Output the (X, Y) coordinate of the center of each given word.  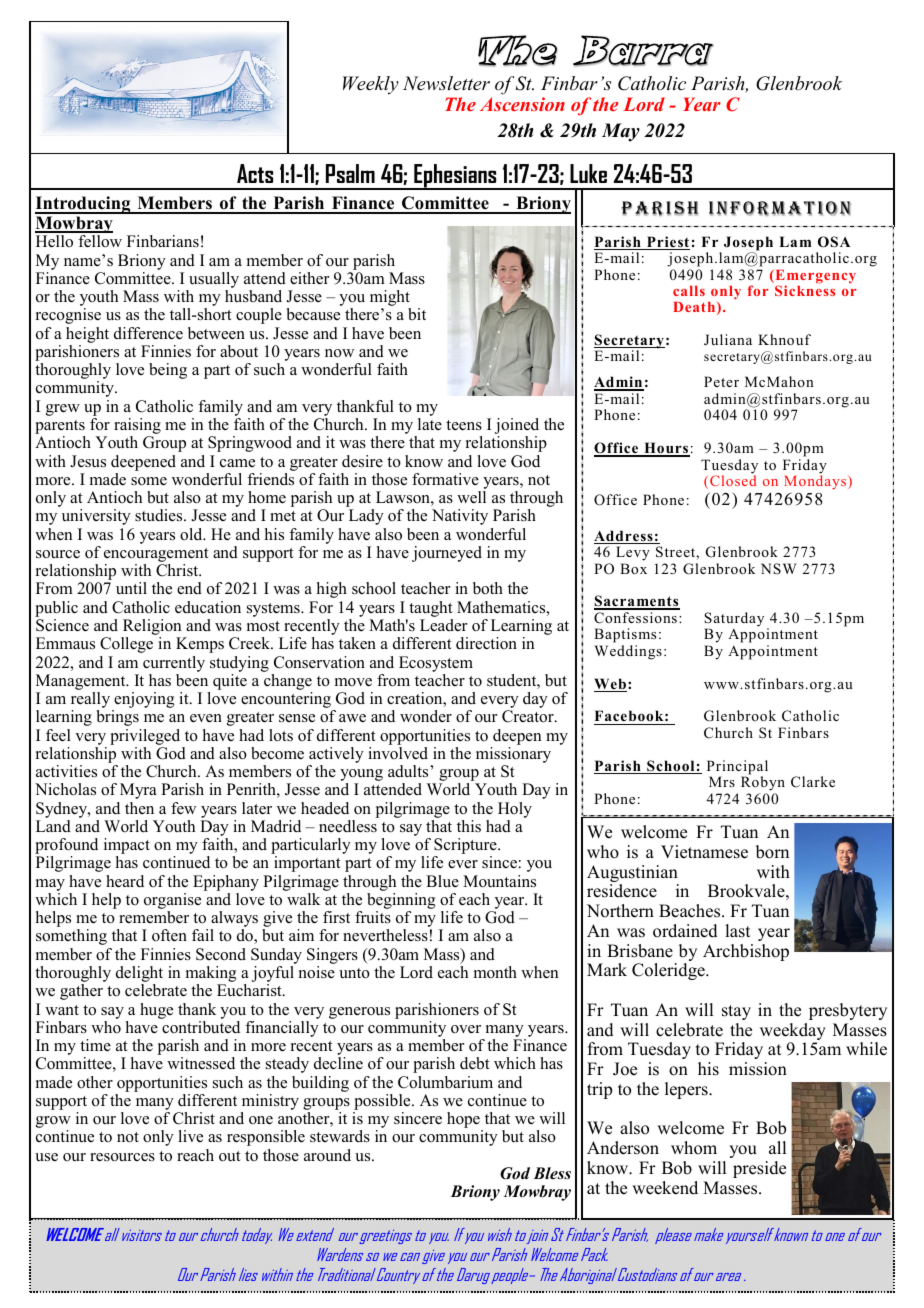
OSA (834, 242)
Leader (443, 625)
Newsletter (446, 83)
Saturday (734, 620)
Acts (255, 173)
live (191, 1136)
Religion (152, 628)
